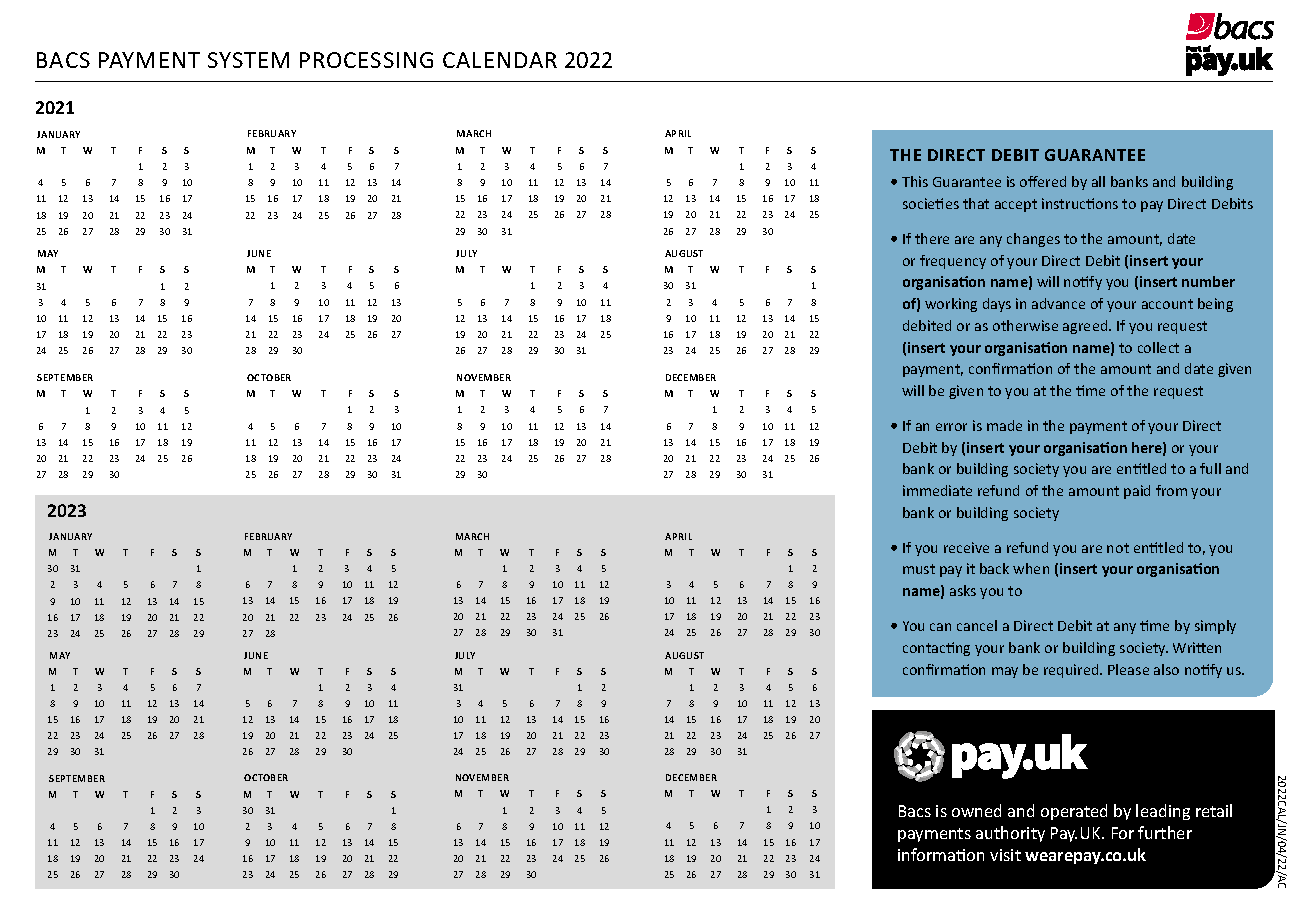 The width and height of the image is (1308, 924). Describe the element at coordinates (941, 854) in the image. I see `information` at that location.
